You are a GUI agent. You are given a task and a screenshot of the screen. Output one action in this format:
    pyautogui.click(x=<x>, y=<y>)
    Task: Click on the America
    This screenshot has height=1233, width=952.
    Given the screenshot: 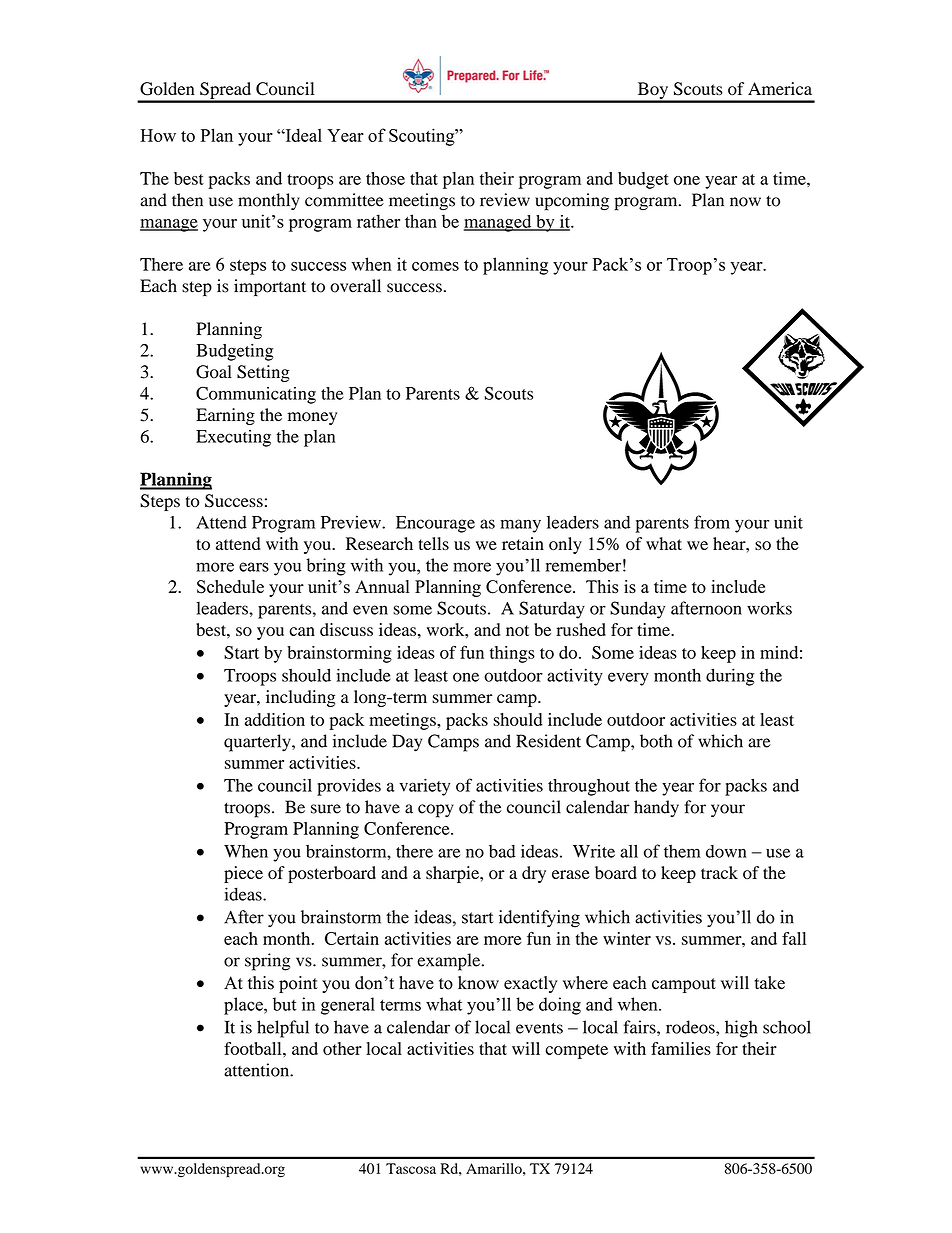 What is the action you would take?
    pyautogui.click(x=780, y=88)
